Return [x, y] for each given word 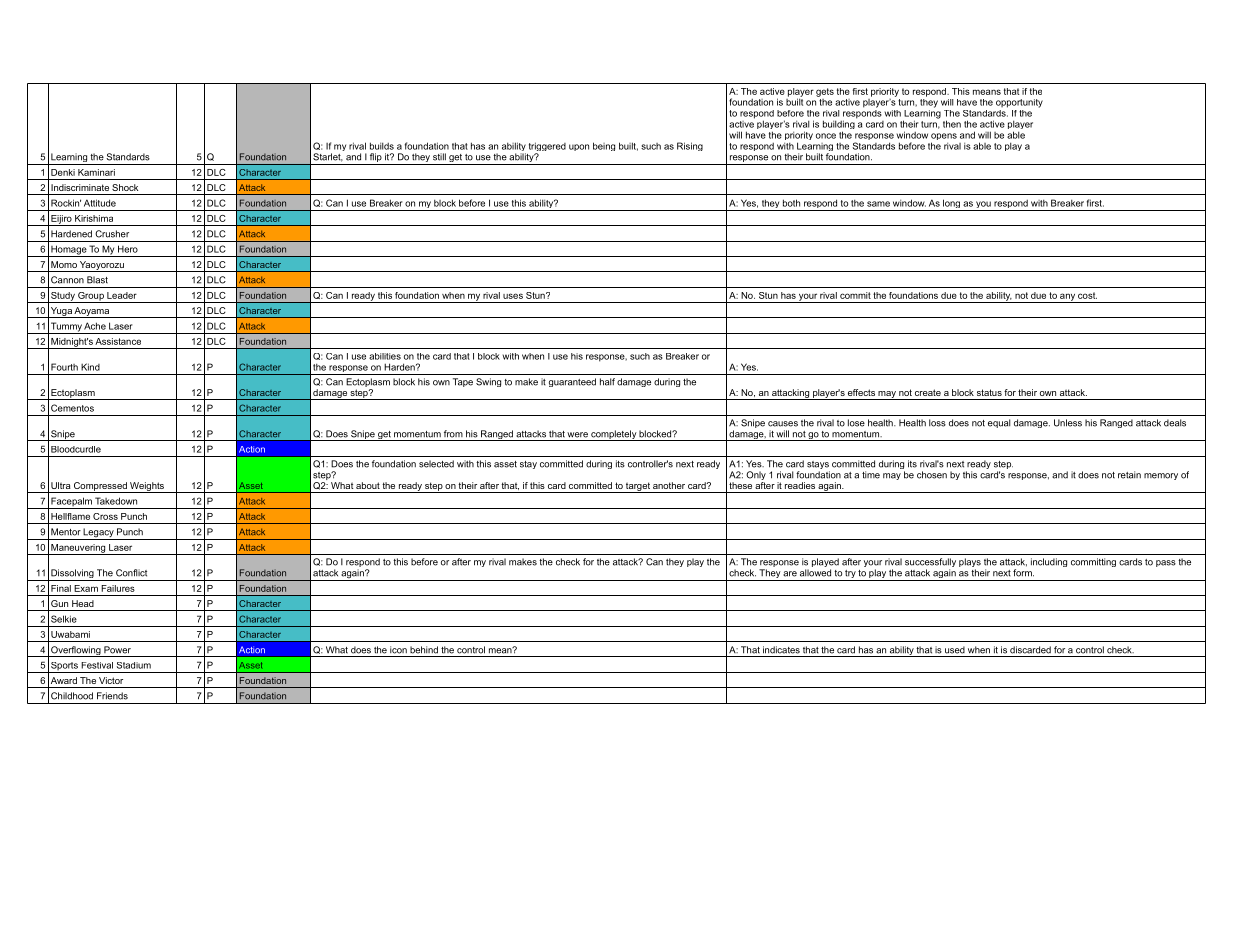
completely [613, 435]
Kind [90, 367]
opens [944, 138]
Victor [111, 680]
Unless [1068, 423]
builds [382, 146]
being [604, 146]
